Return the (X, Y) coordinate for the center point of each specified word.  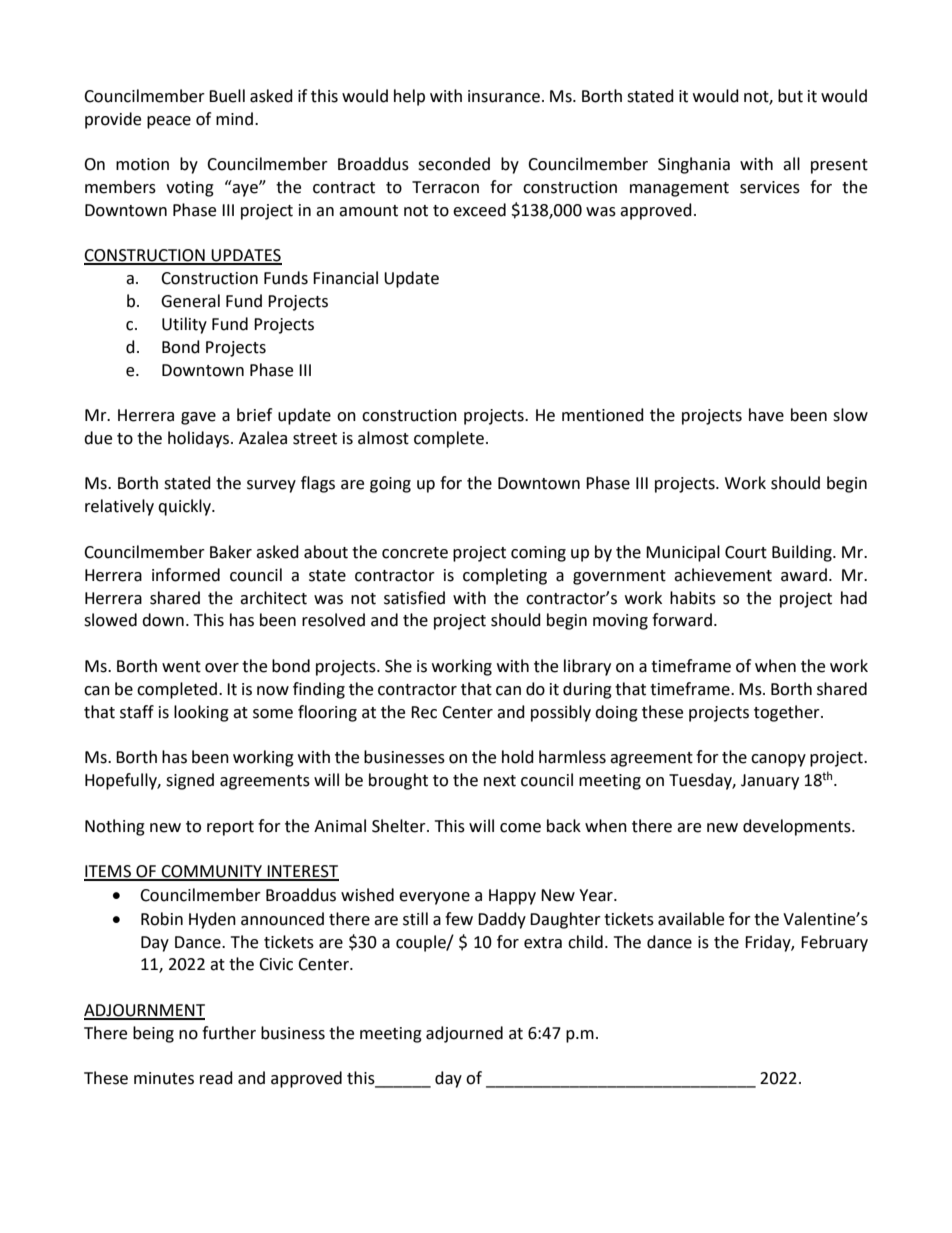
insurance (504, 96)
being (153, 1034)
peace (169, 122)
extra (543, 943)
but (790, 96)
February (834, 943)
